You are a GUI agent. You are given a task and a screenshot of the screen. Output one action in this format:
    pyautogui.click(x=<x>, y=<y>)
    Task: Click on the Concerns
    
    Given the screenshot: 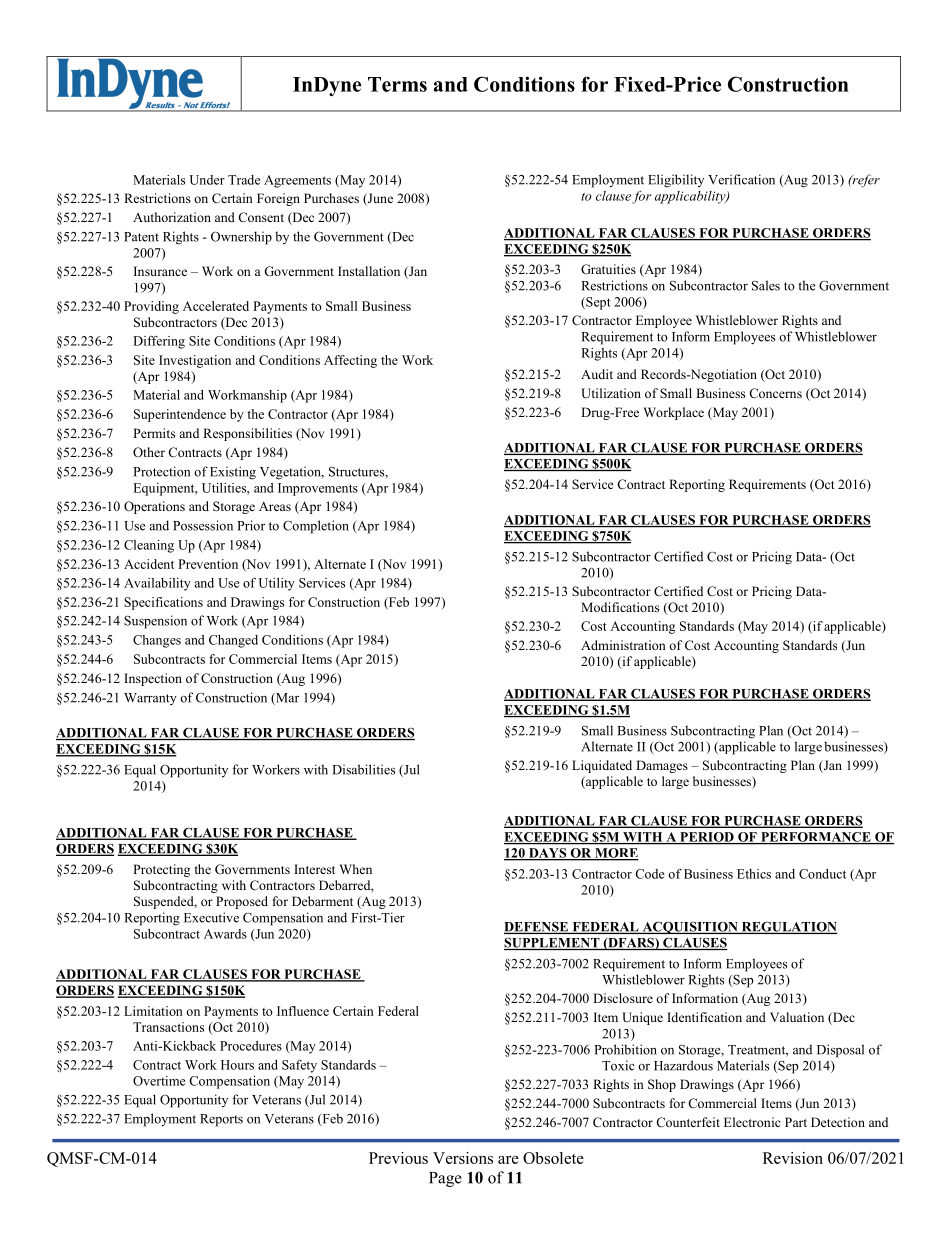 What is the action you would take?
    pyautogui.click(x=775, y=393)
